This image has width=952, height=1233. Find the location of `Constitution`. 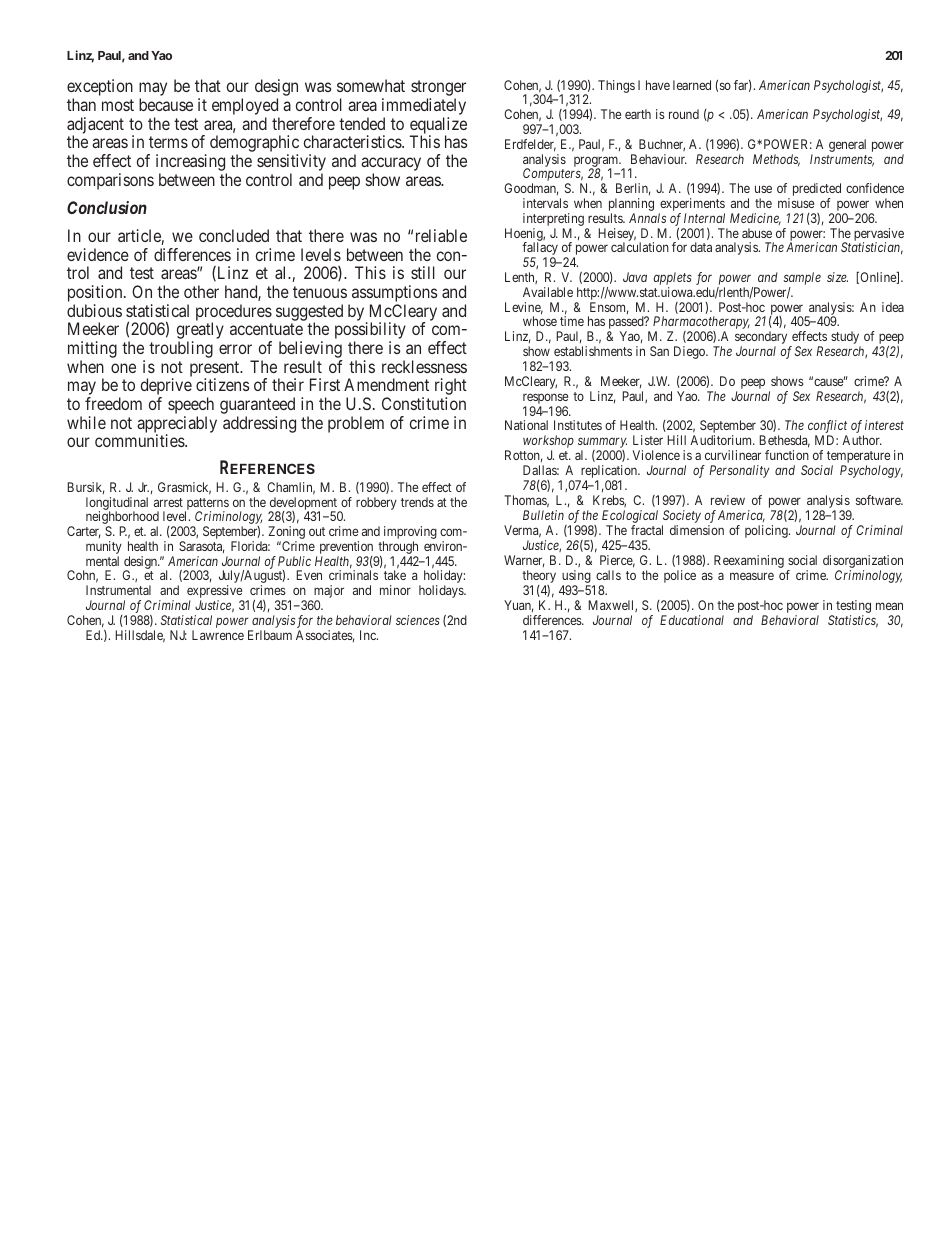

Constitution is located at coordinates (424, 403).
